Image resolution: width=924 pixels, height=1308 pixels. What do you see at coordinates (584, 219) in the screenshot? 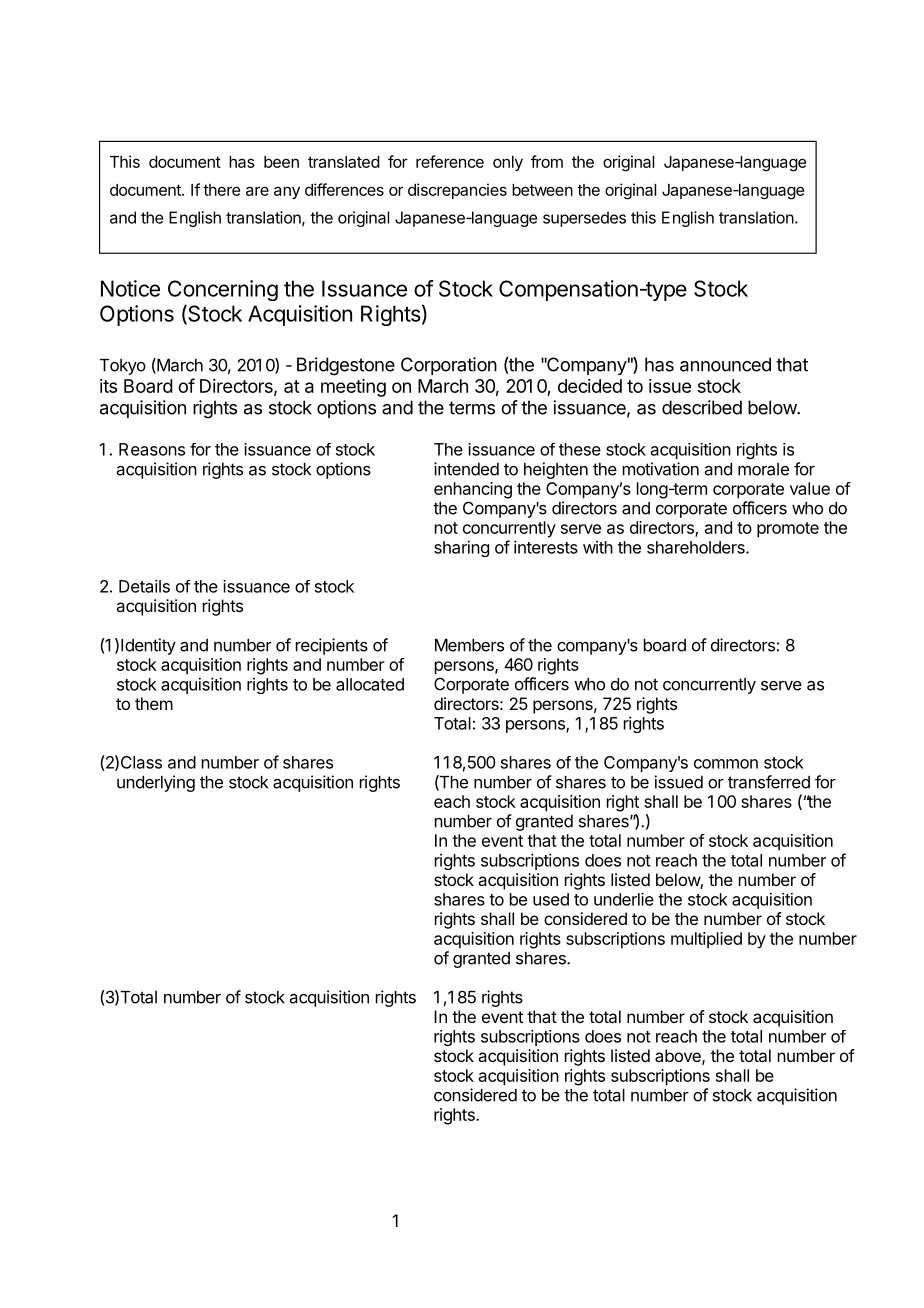
I see `supersedes` at bounding box center [584, 219].
